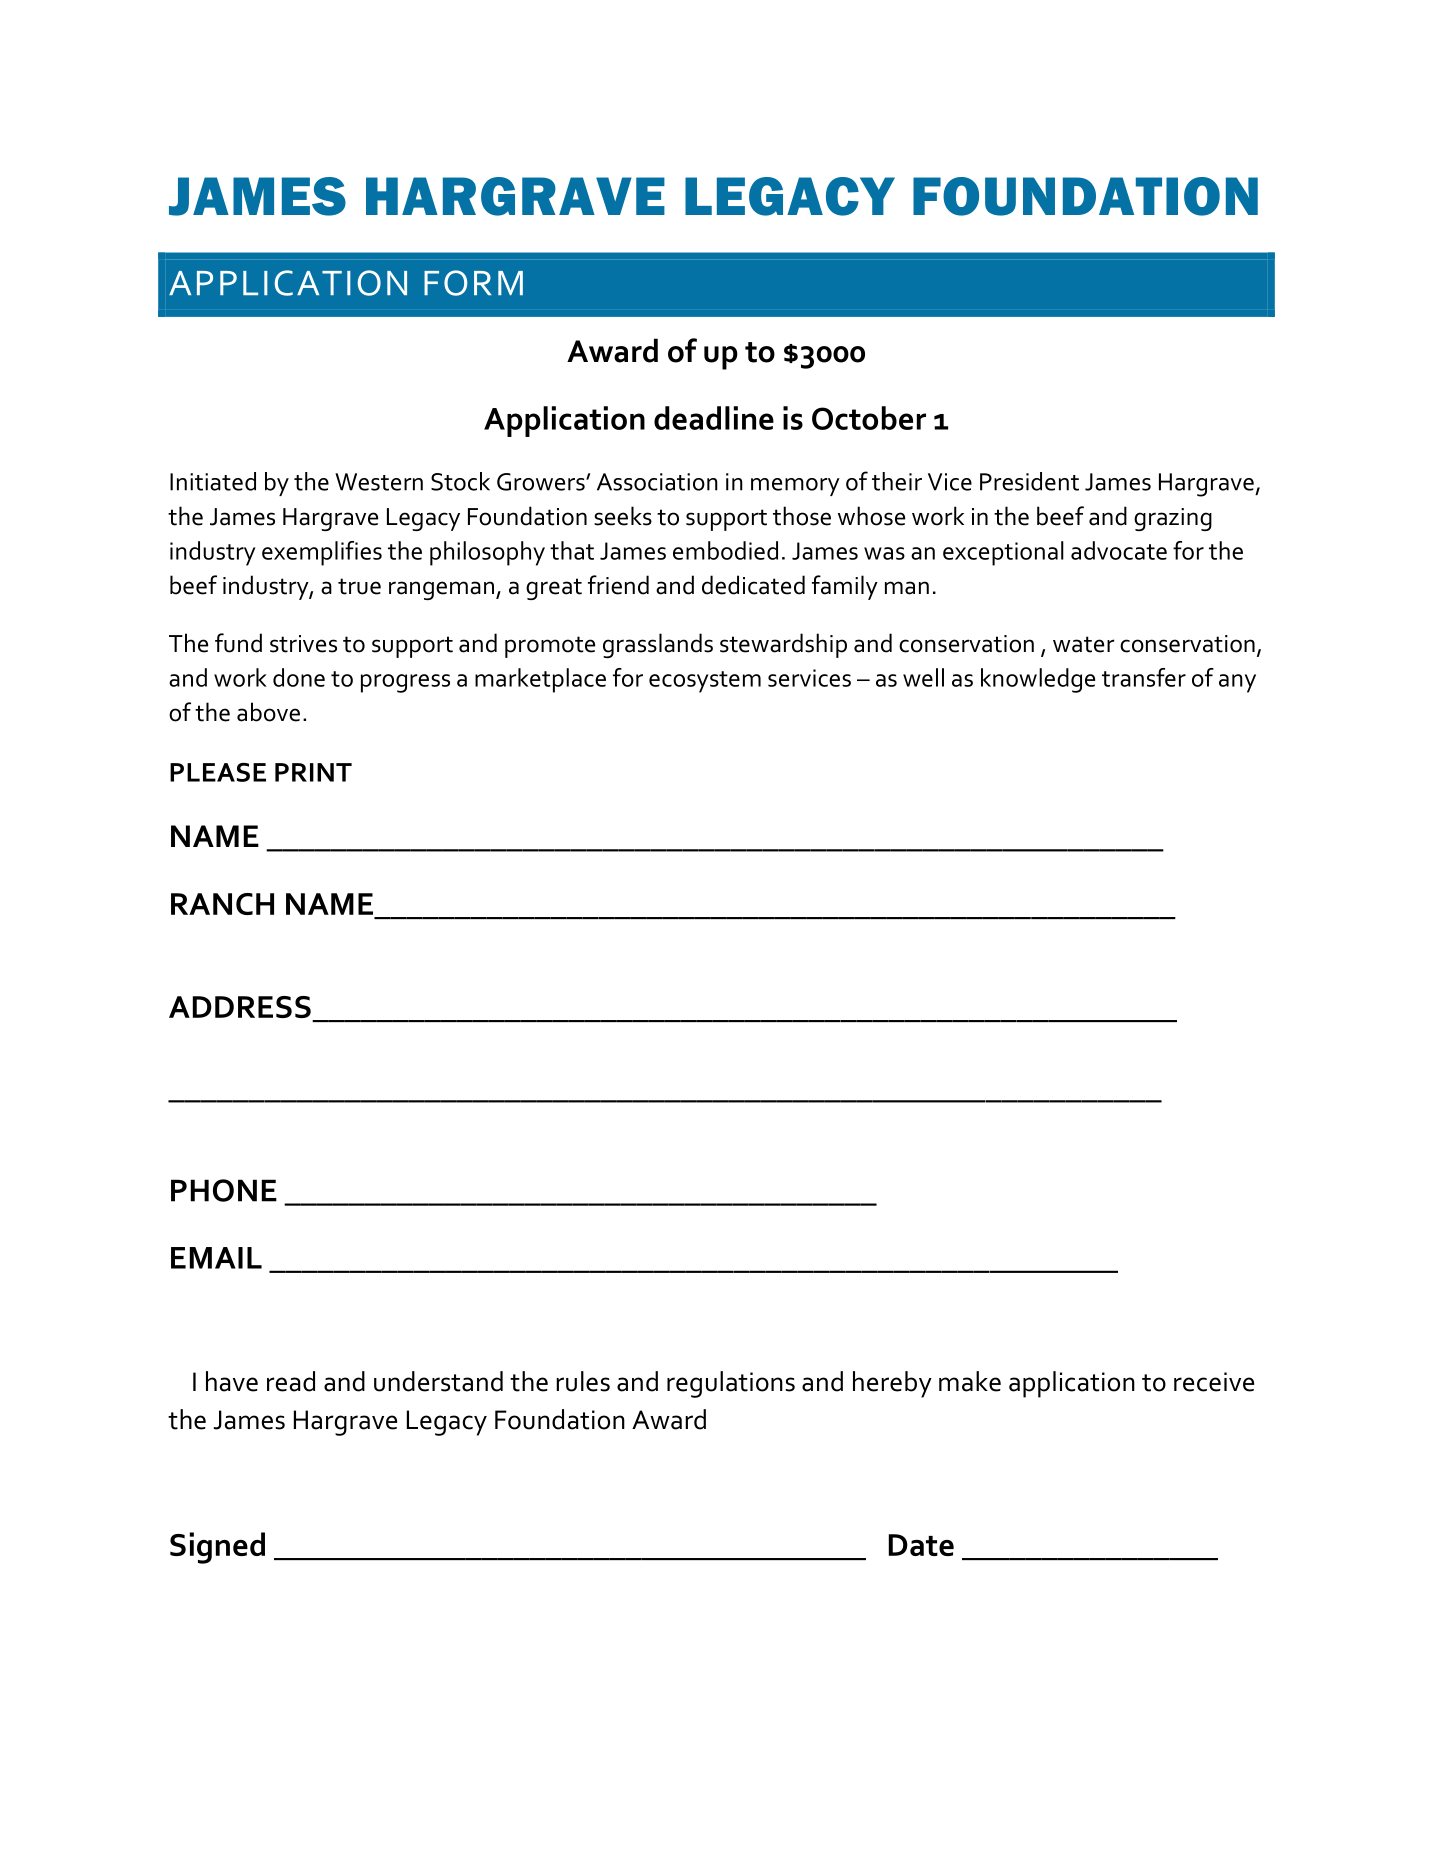  I want to click on Signed, so click(217, 1548).
